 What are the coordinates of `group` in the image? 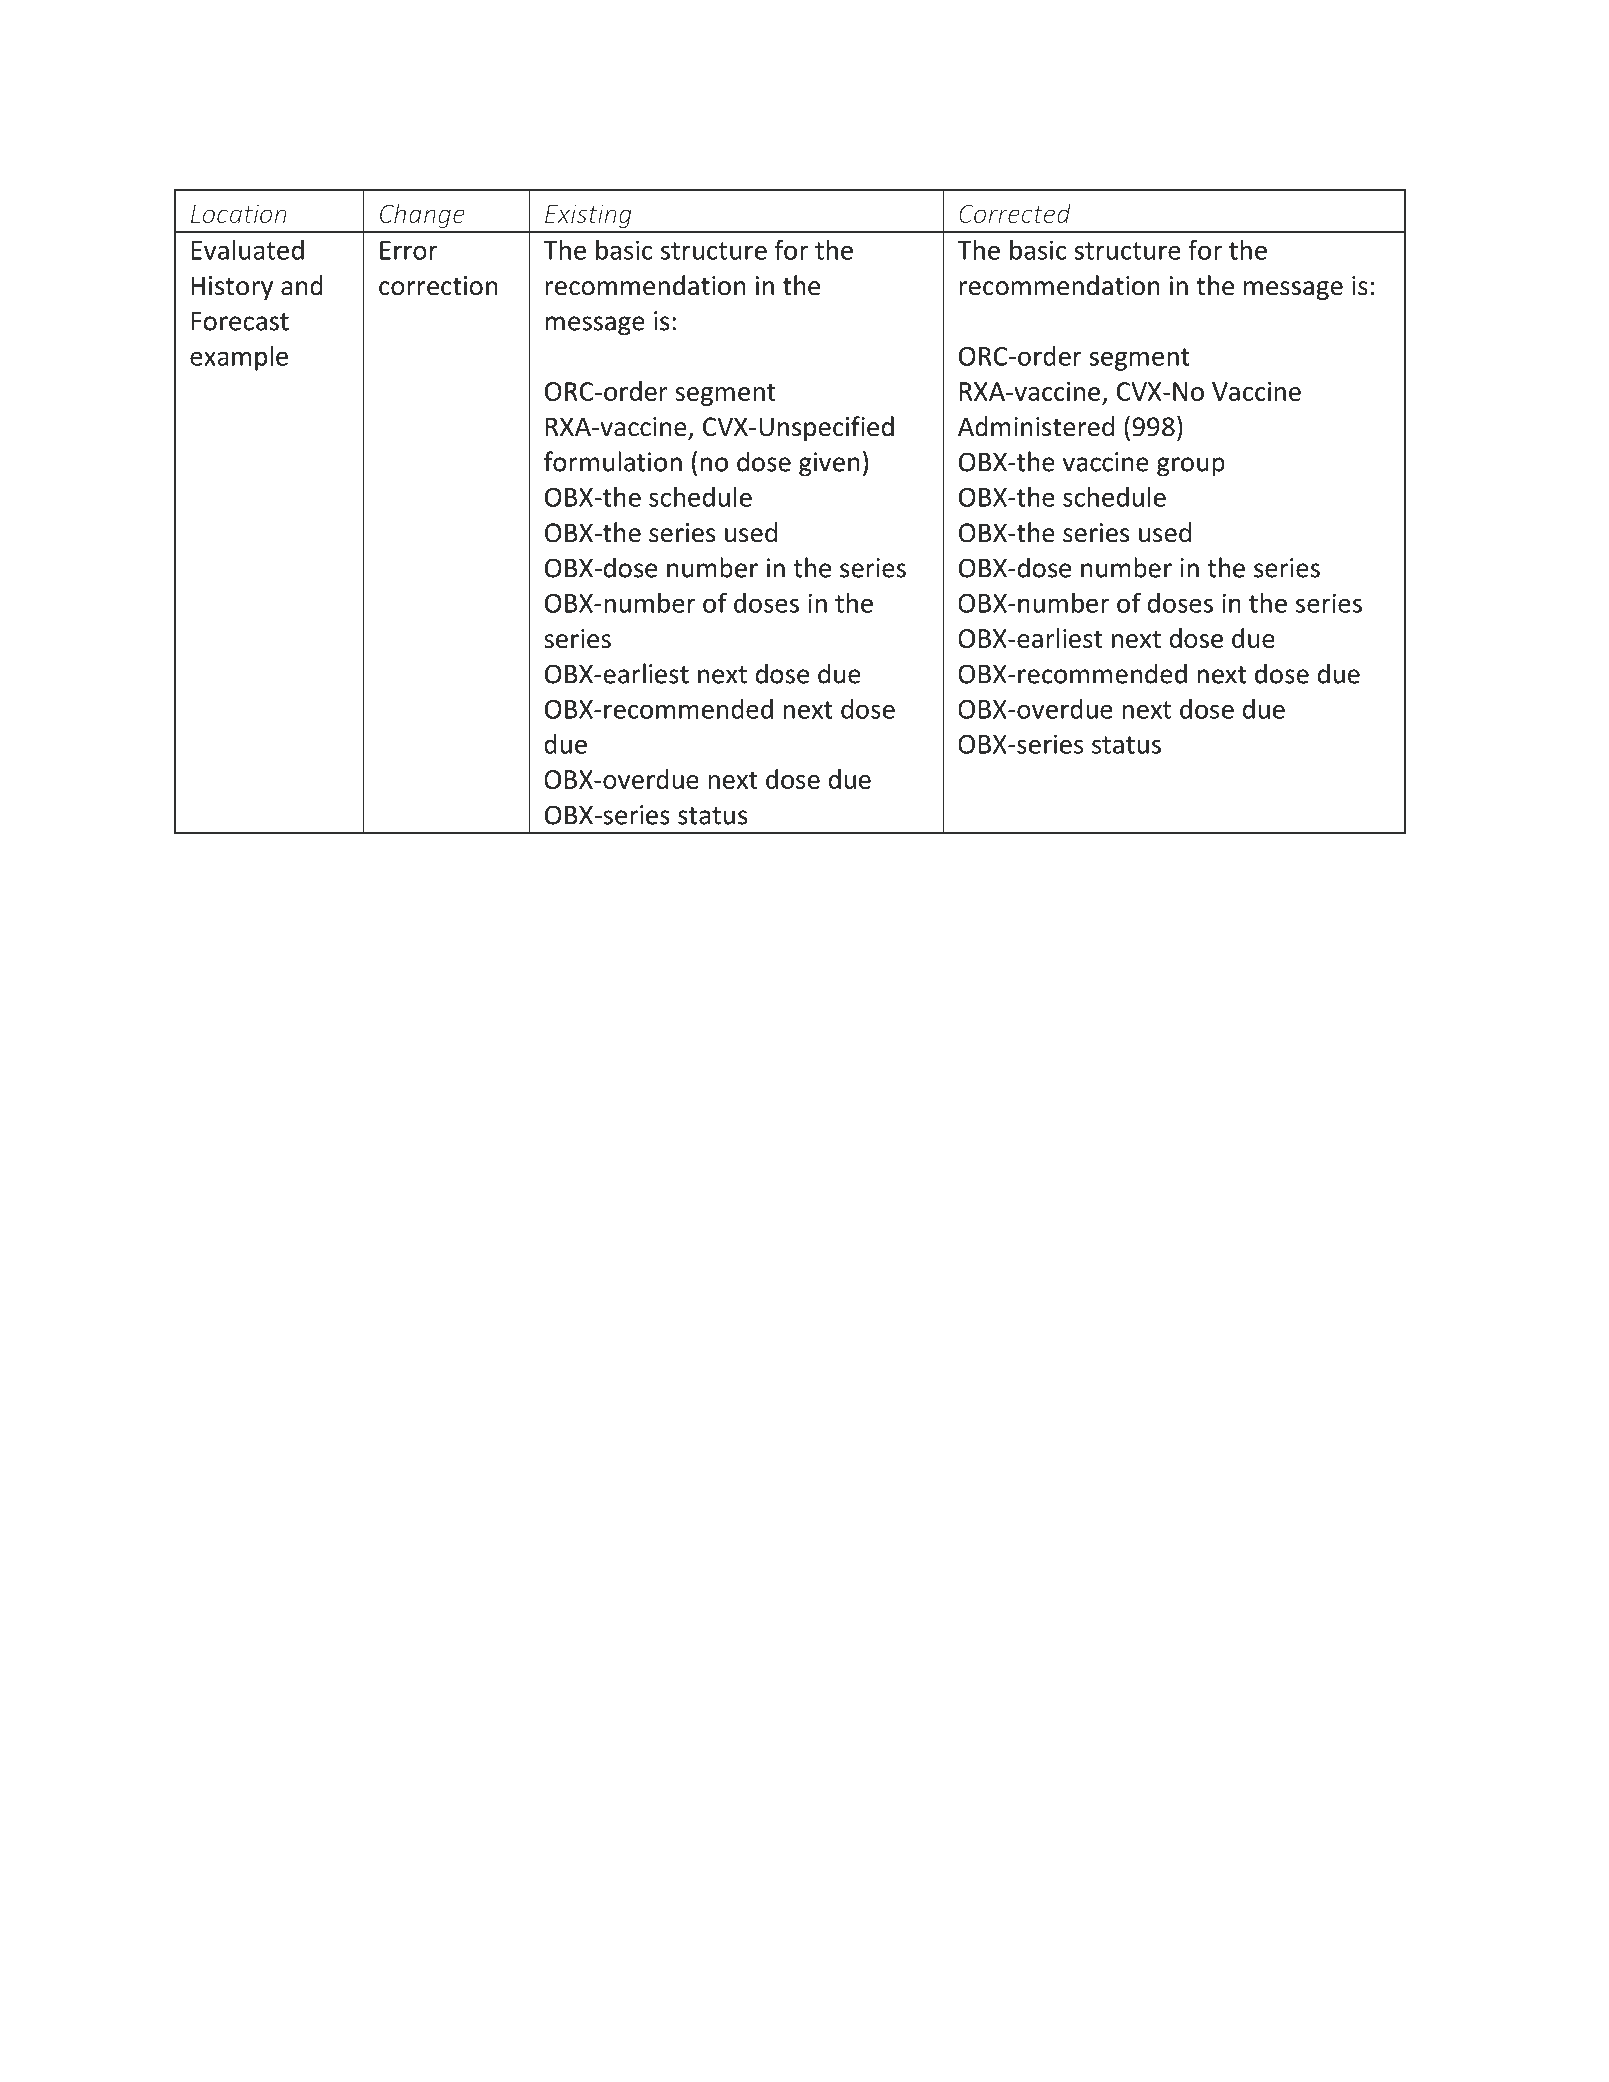 It's located at (1191, 467).
